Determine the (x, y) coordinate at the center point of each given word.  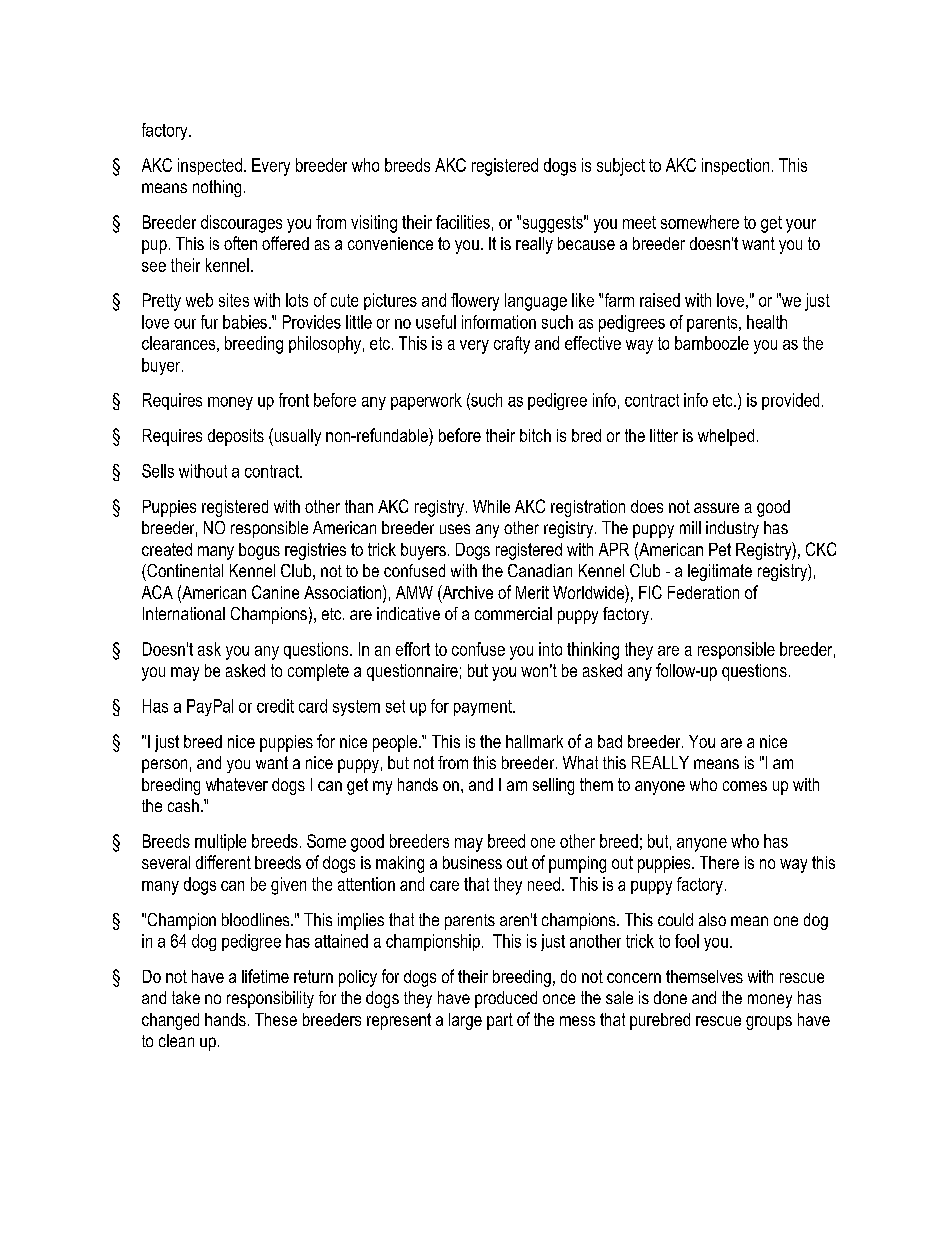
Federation (703, 592)
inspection (735, 166)
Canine (275, 592)
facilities (463, 222)
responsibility (270, 999)
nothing (217, 188)
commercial (513, 613)
